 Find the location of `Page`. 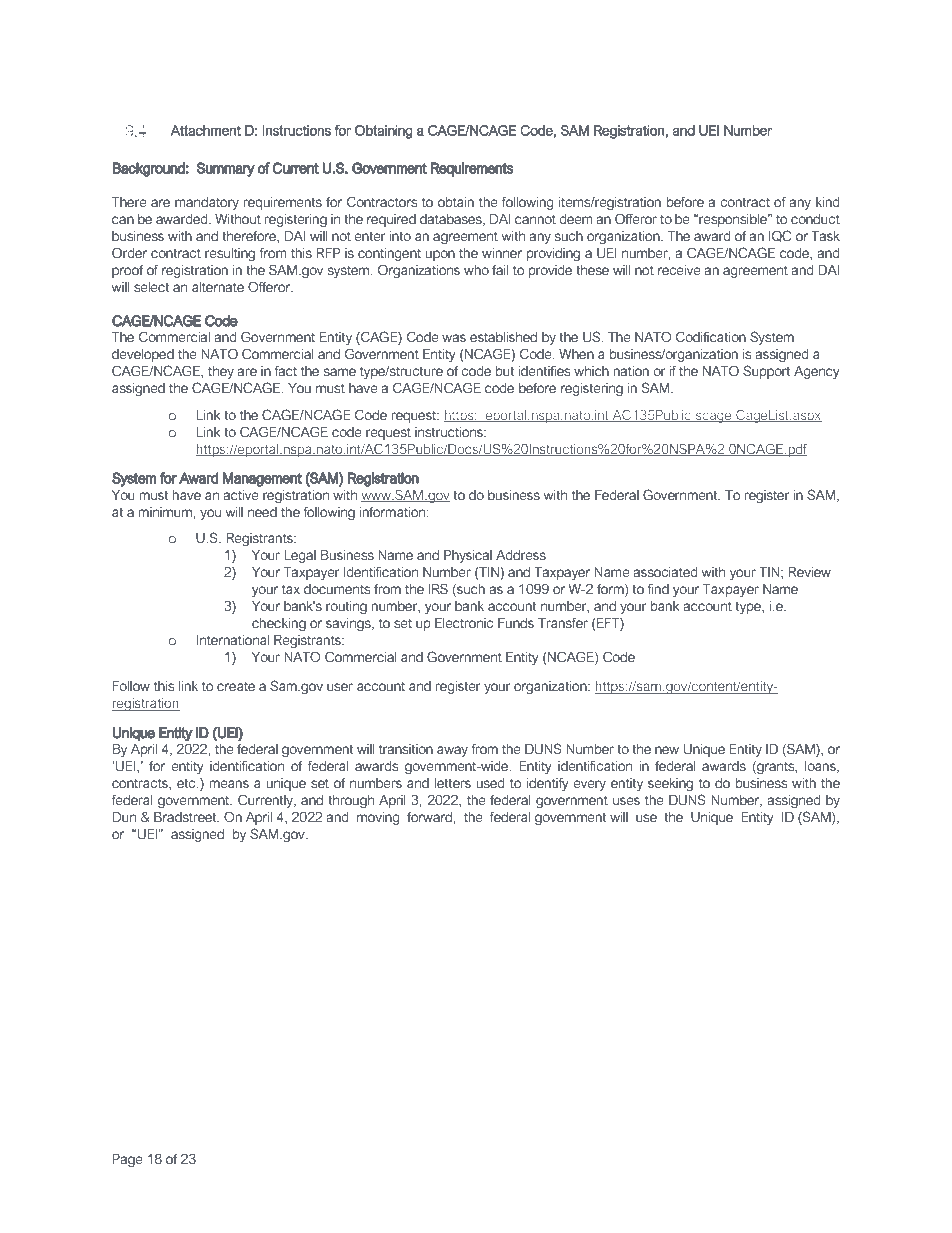

Page is located at coordinates (127, 1160).
